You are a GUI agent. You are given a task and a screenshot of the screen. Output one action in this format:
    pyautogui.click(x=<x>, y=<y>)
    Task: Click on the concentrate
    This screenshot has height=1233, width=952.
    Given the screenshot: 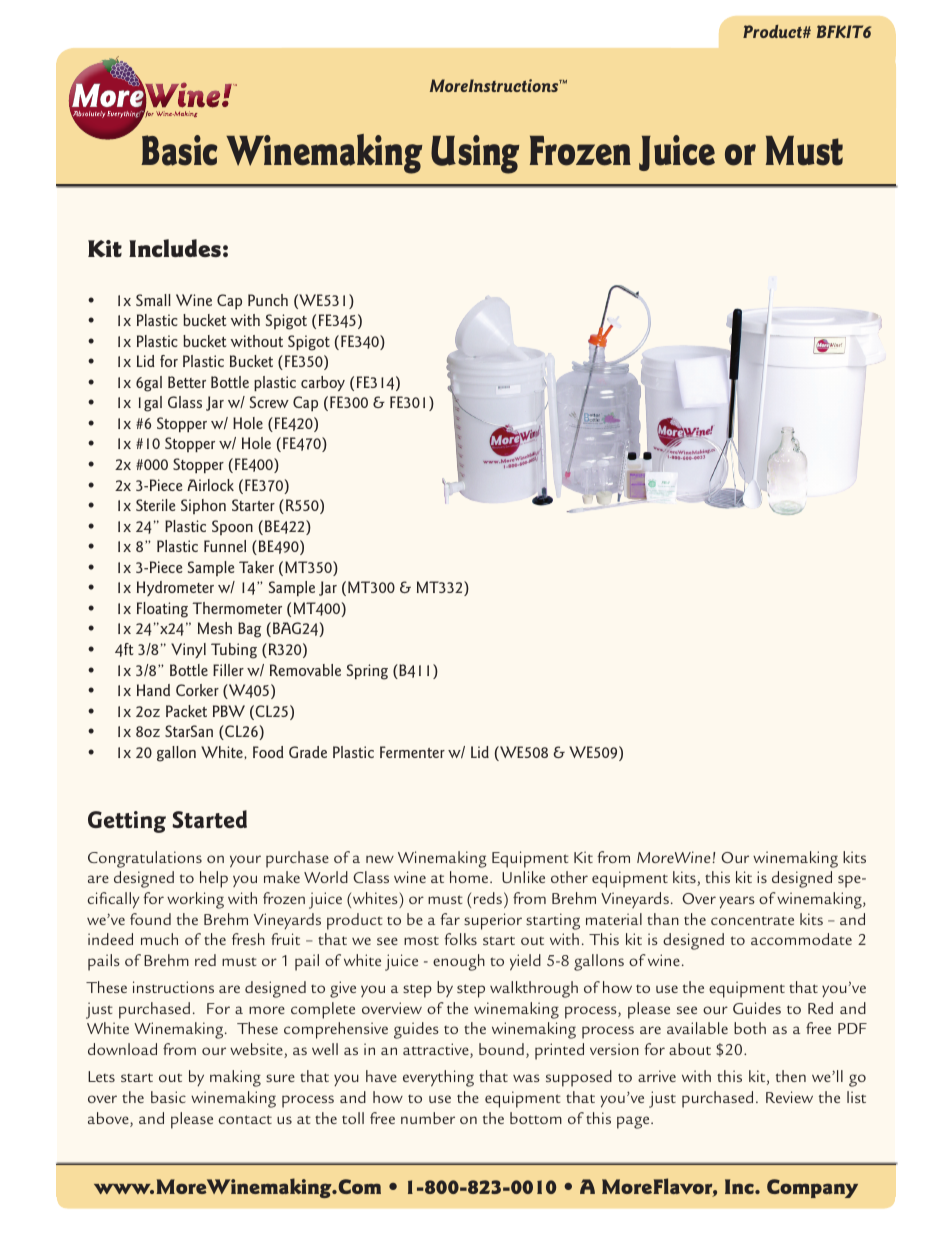 What is the action you would take?
    pyautogui.click(x=752, y=920)
